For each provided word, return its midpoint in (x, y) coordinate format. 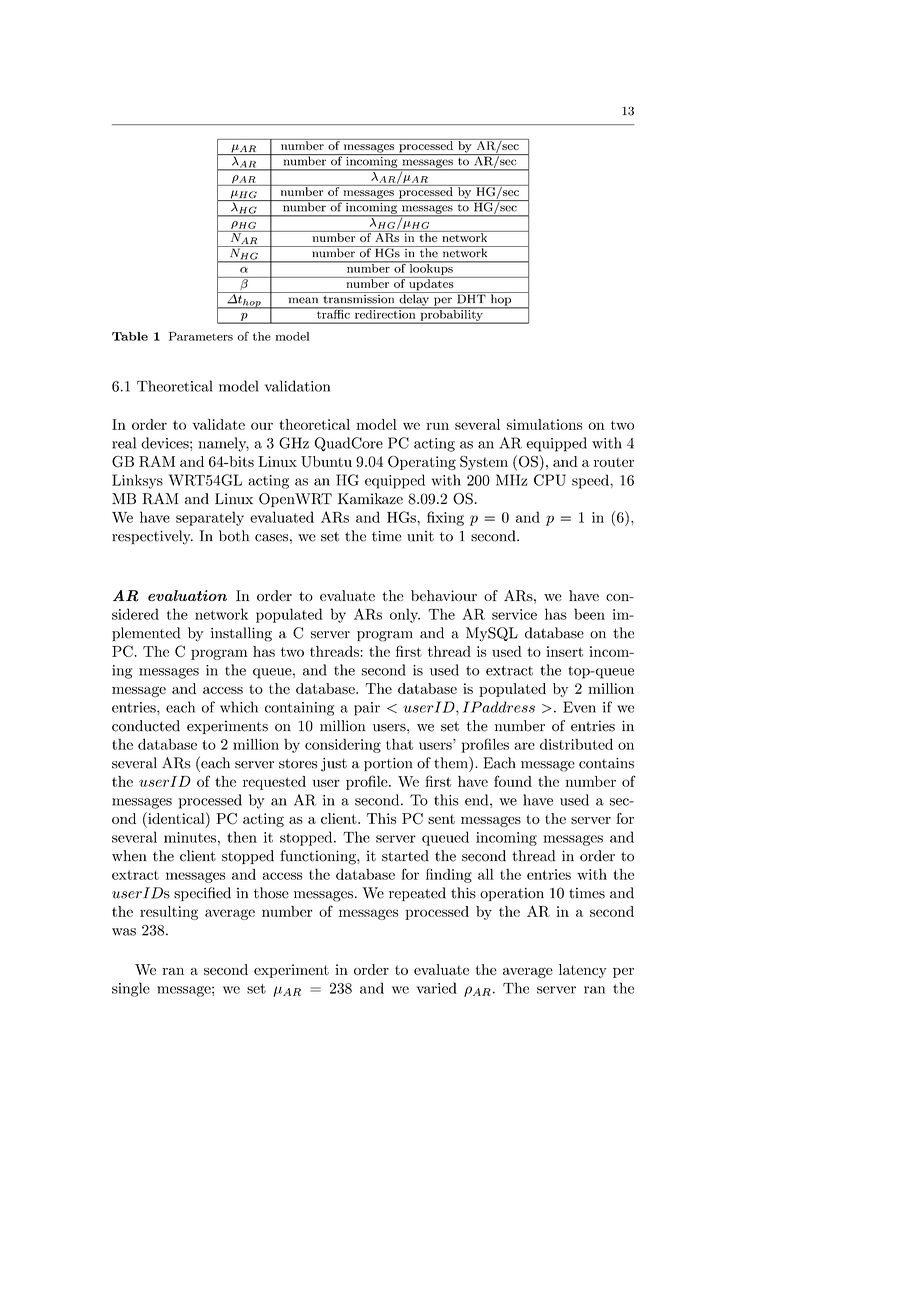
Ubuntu (326, 462)
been (589, 614)
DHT (471, 298)
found (513, 781)
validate (218, 424)
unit (420, 536)
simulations (544, 424)
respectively (152, 537)
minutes (190, 837)
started (405, 856)
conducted (146, 726)
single (131, 989)
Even (579, 707)
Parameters (201, 336)
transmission (359, 298)
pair (367, 709)
